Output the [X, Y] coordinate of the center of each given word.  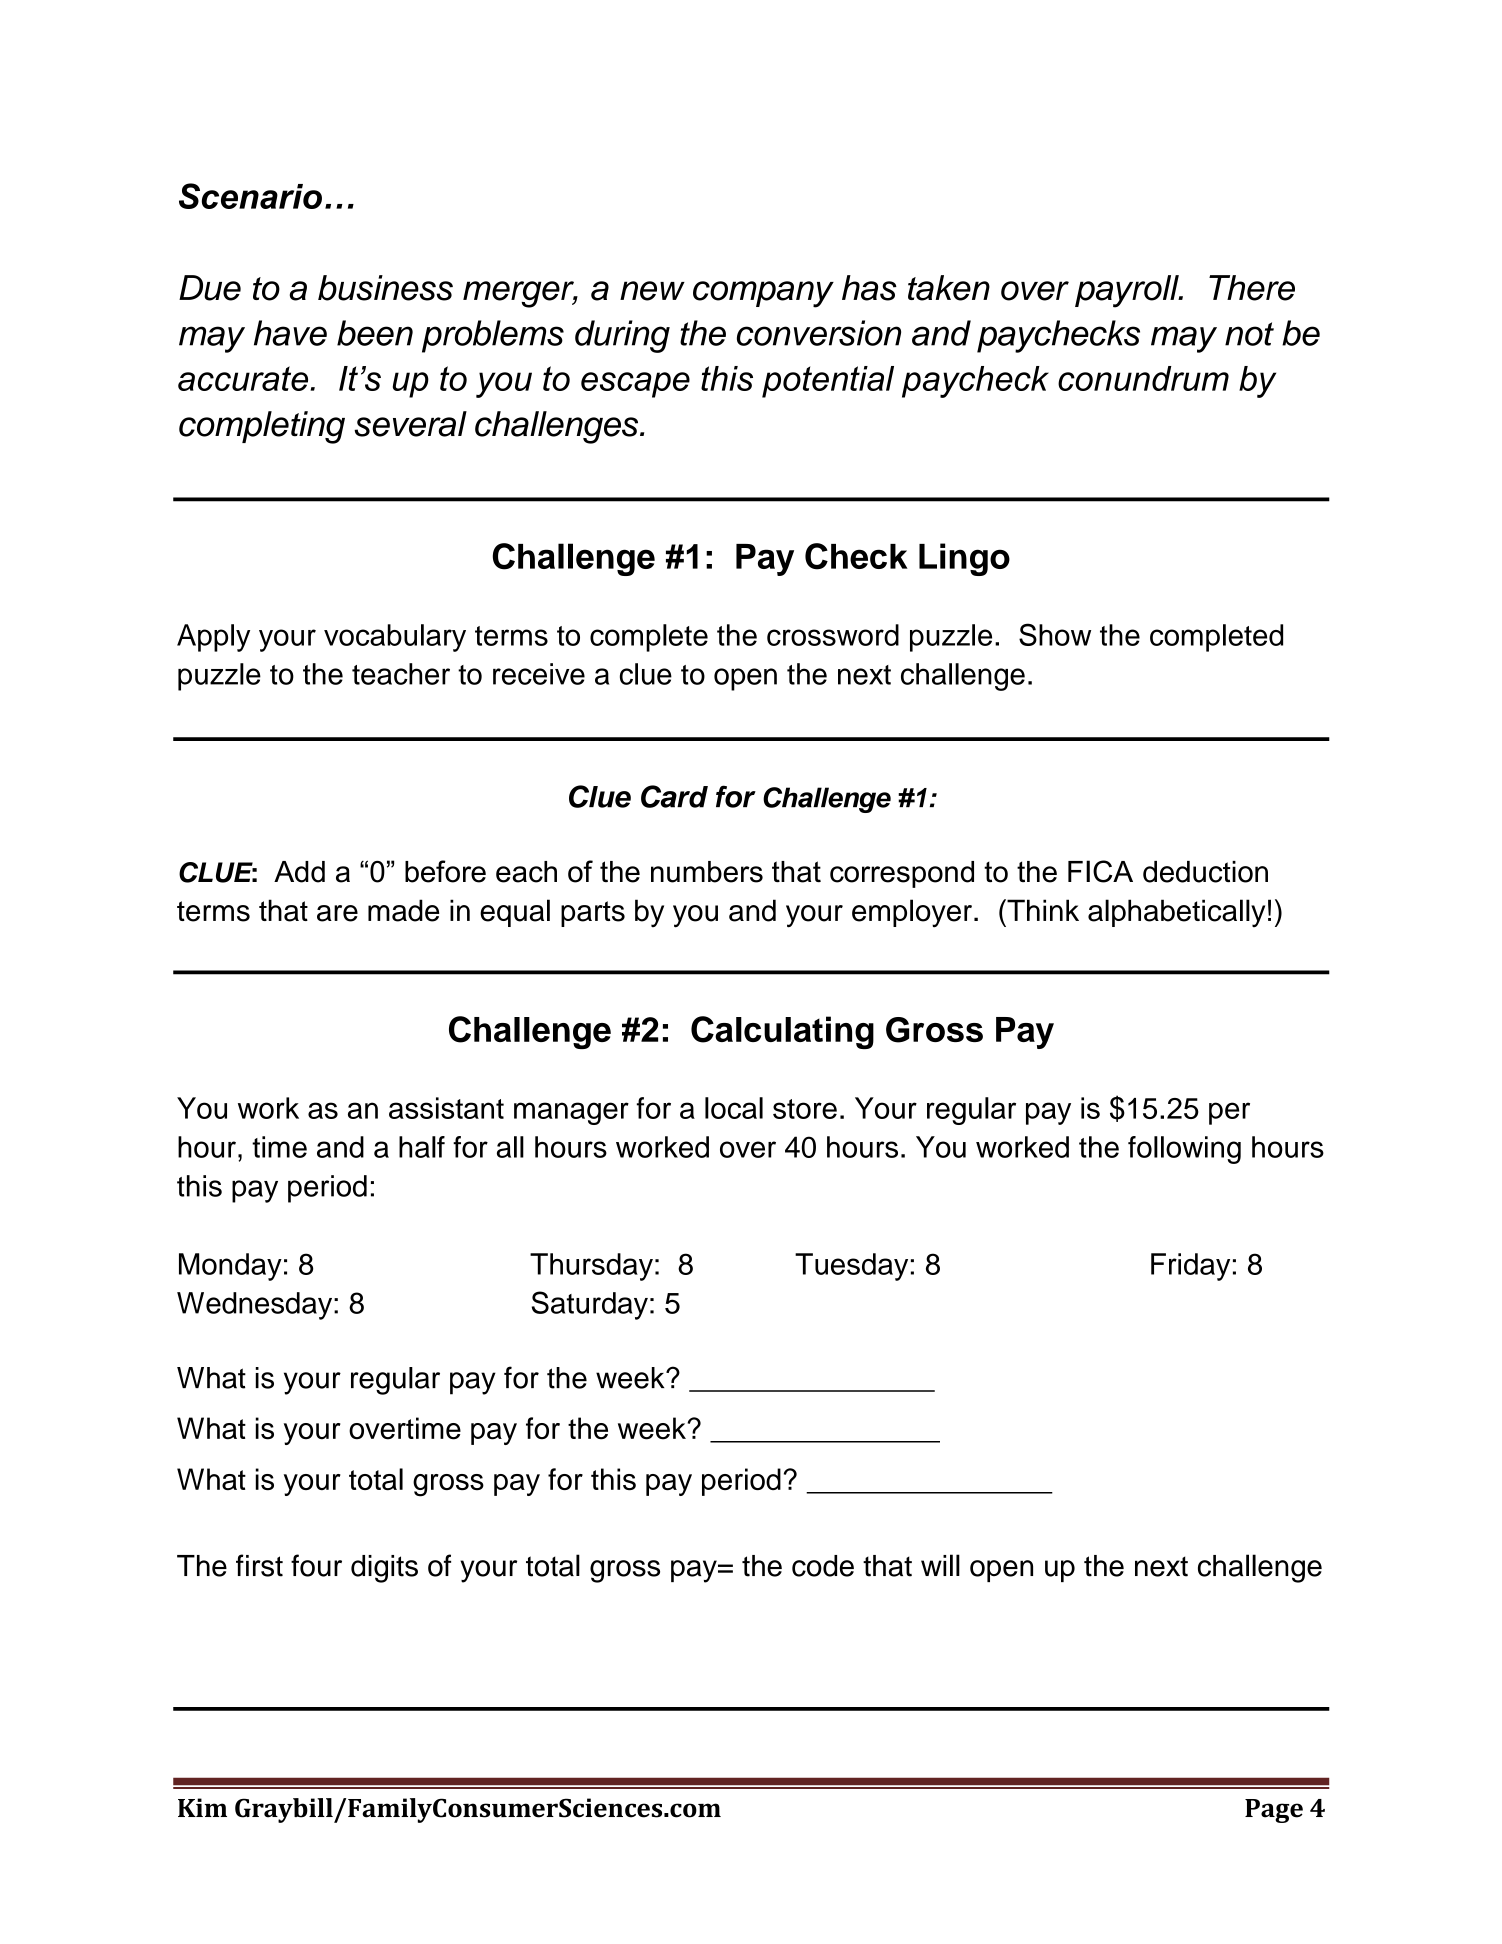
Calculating [782, 1032]
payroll [1128, 291]
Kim [202, 1807]
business [385, 288]
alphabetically [1176, 913]
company [763, 294]
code [823, 1566]
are [337, 913]
